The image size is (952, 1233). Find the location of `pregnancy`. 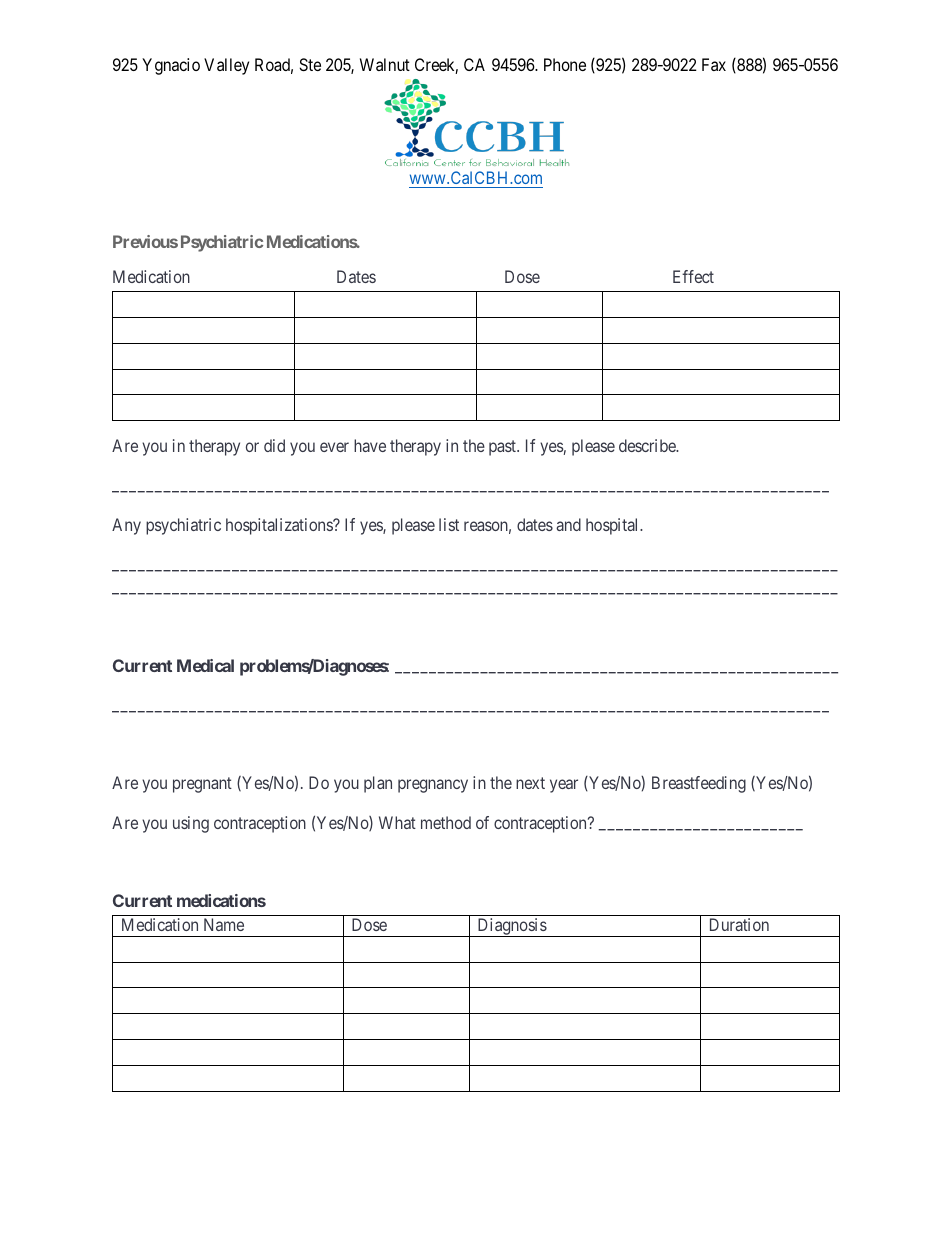

pregnancy is located at coordinates (433, 786).
